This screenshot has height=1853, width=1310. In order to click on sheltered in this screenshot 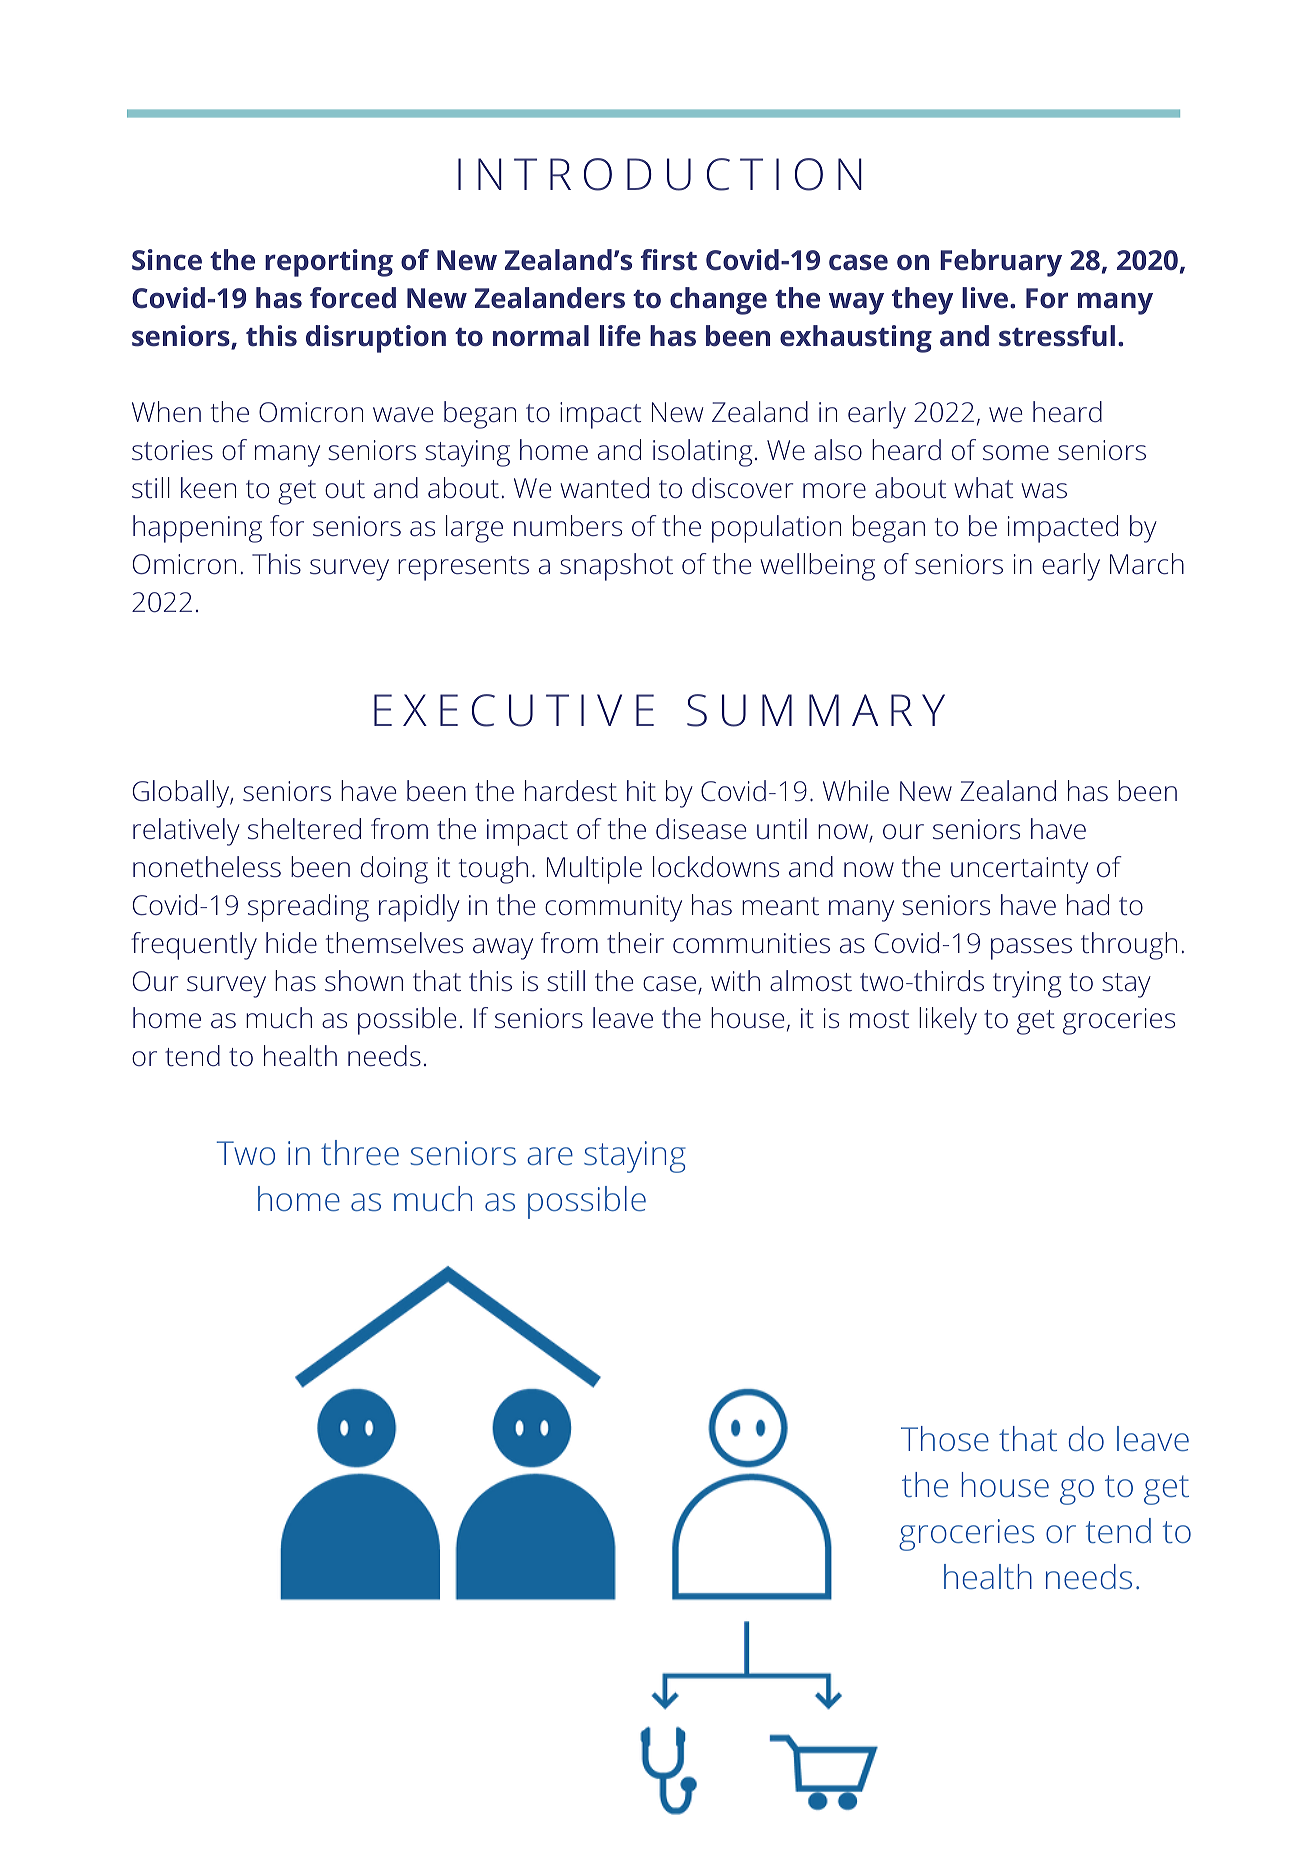, I will do `click(304, 829)`.
